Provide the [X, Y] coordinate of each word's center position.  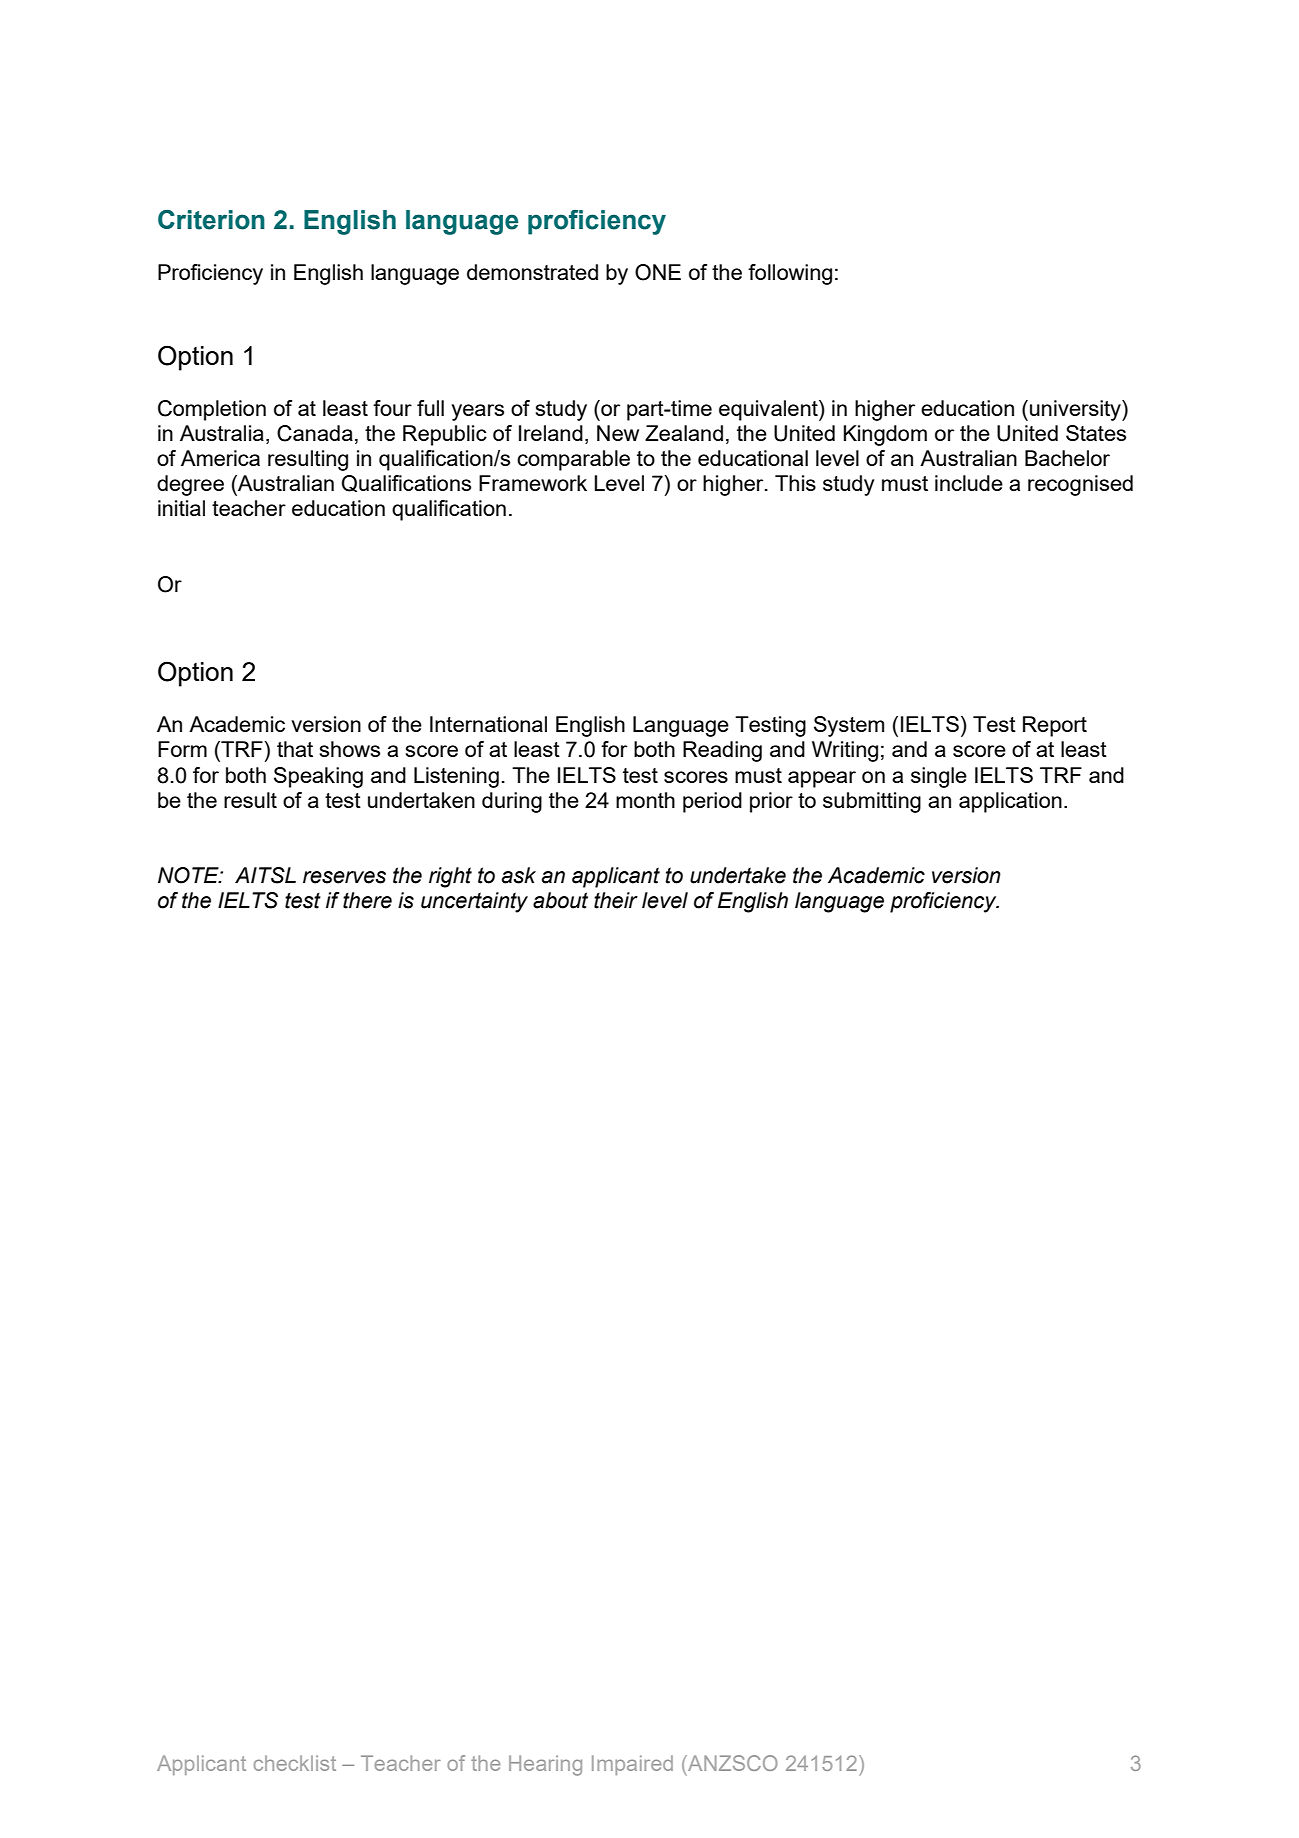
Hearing [545, 1765]
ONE [658, 272]
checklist [295, 1763]
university [1076, 410]
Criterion [211, 220]
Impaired [632, 1765]
